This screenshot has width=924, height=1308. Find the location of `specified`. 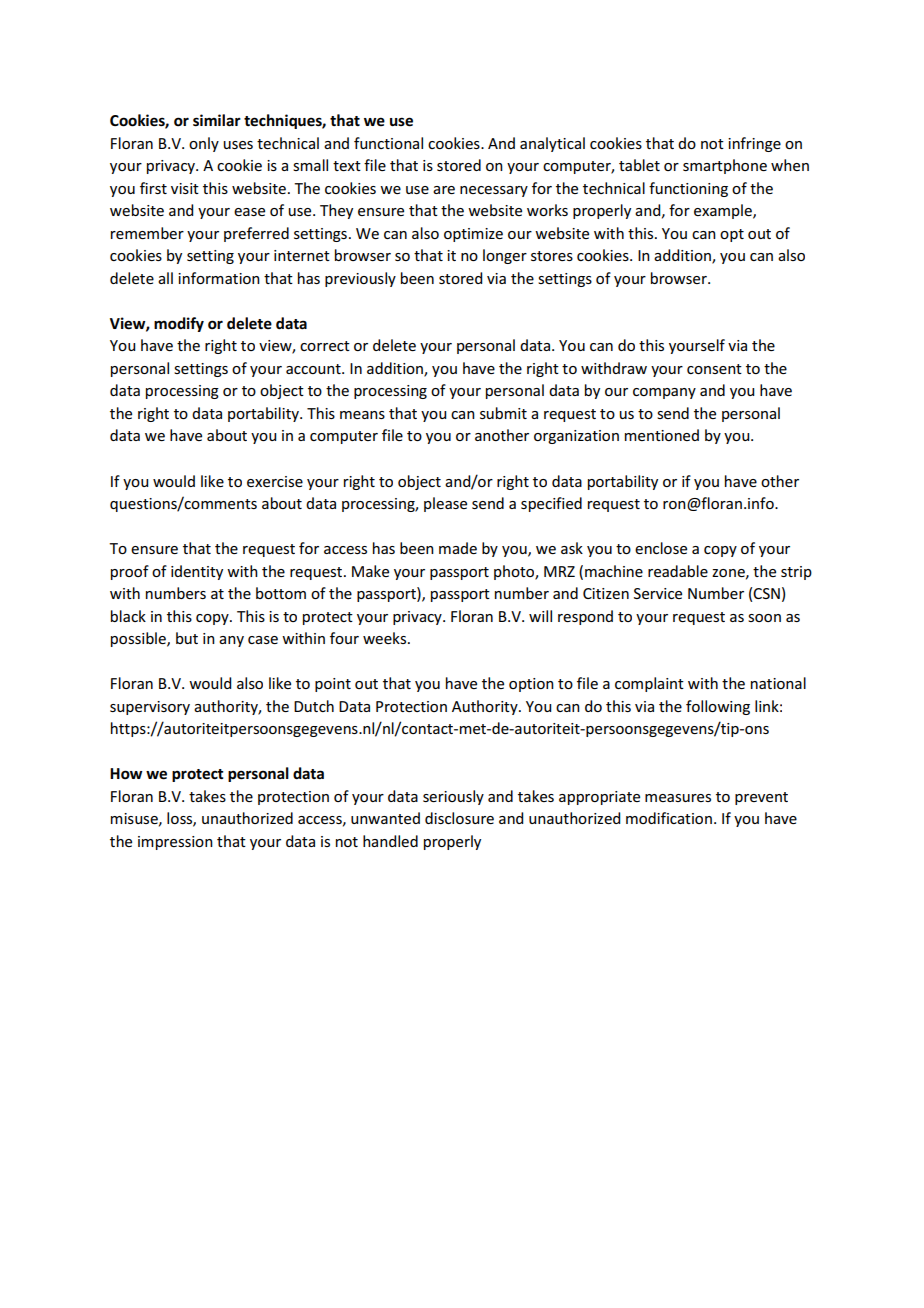

specified is located at coordinates (551, 504).
